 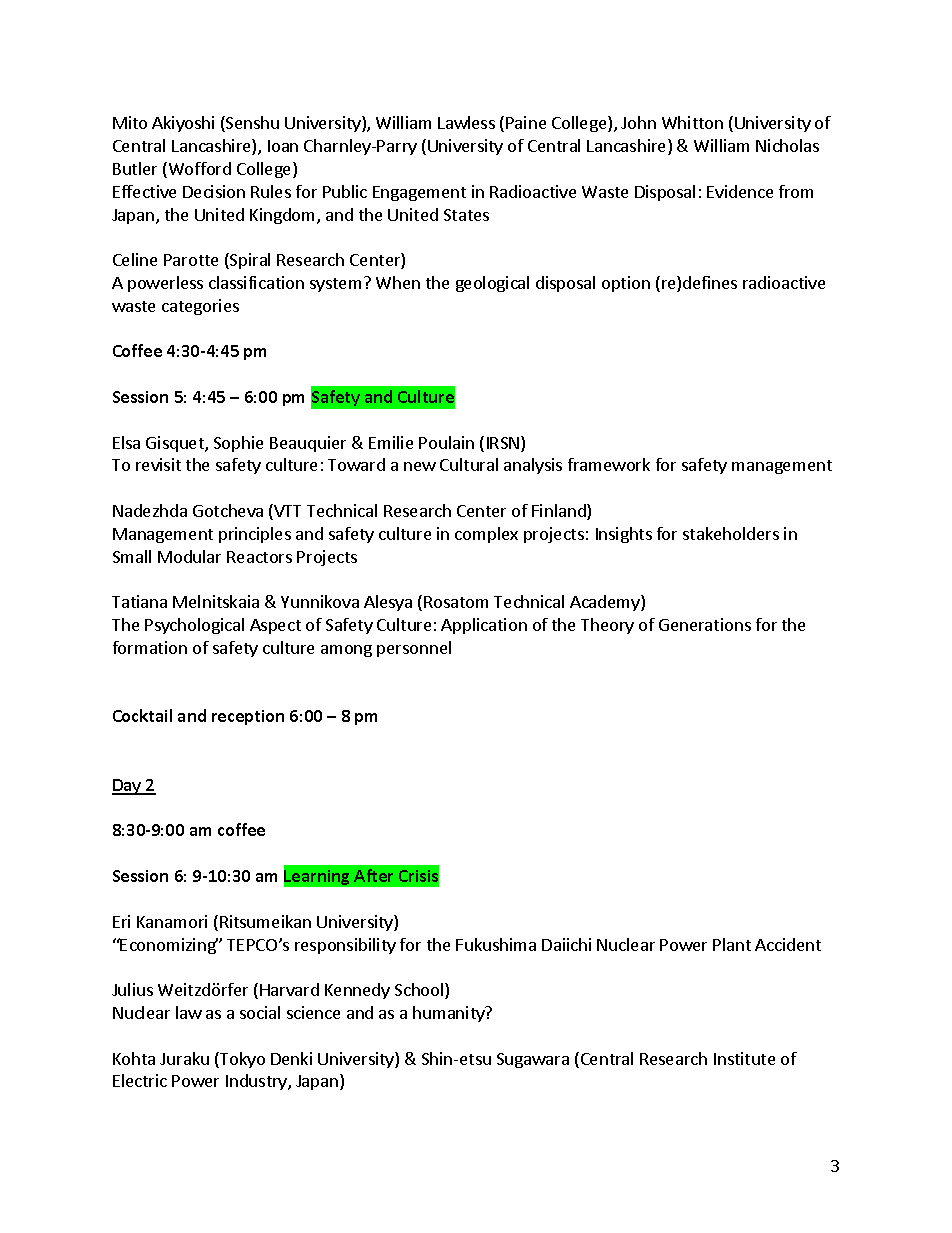 What do you see at coordinates (484, 626) in the screenshot?
I see `Application` at bounding box center [484, 626].
